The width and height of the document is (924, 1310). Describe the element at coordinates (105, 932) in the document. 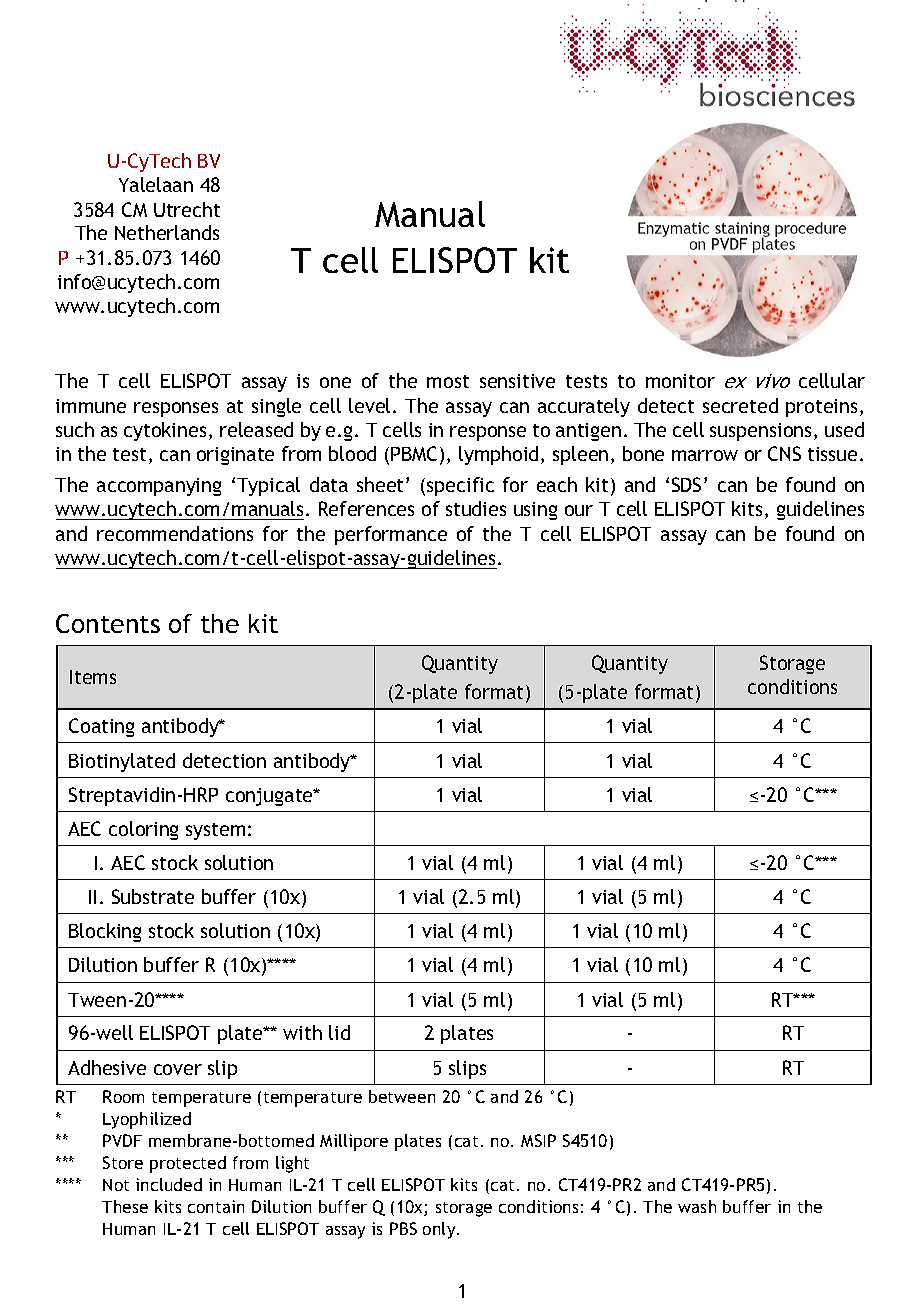

I see `Blocking` at that location.
